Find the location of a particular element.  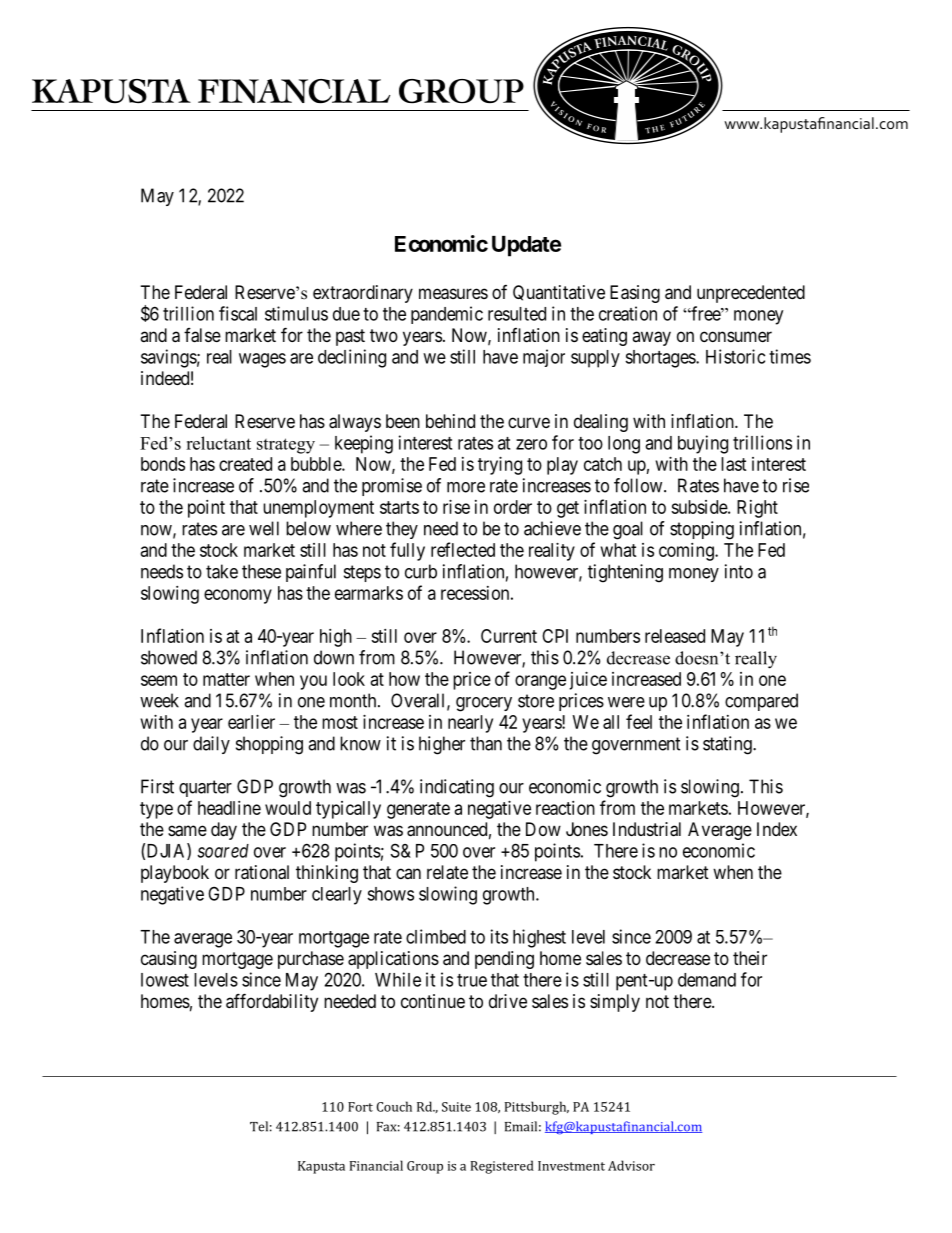

its is located at coordinates (499, 936).
